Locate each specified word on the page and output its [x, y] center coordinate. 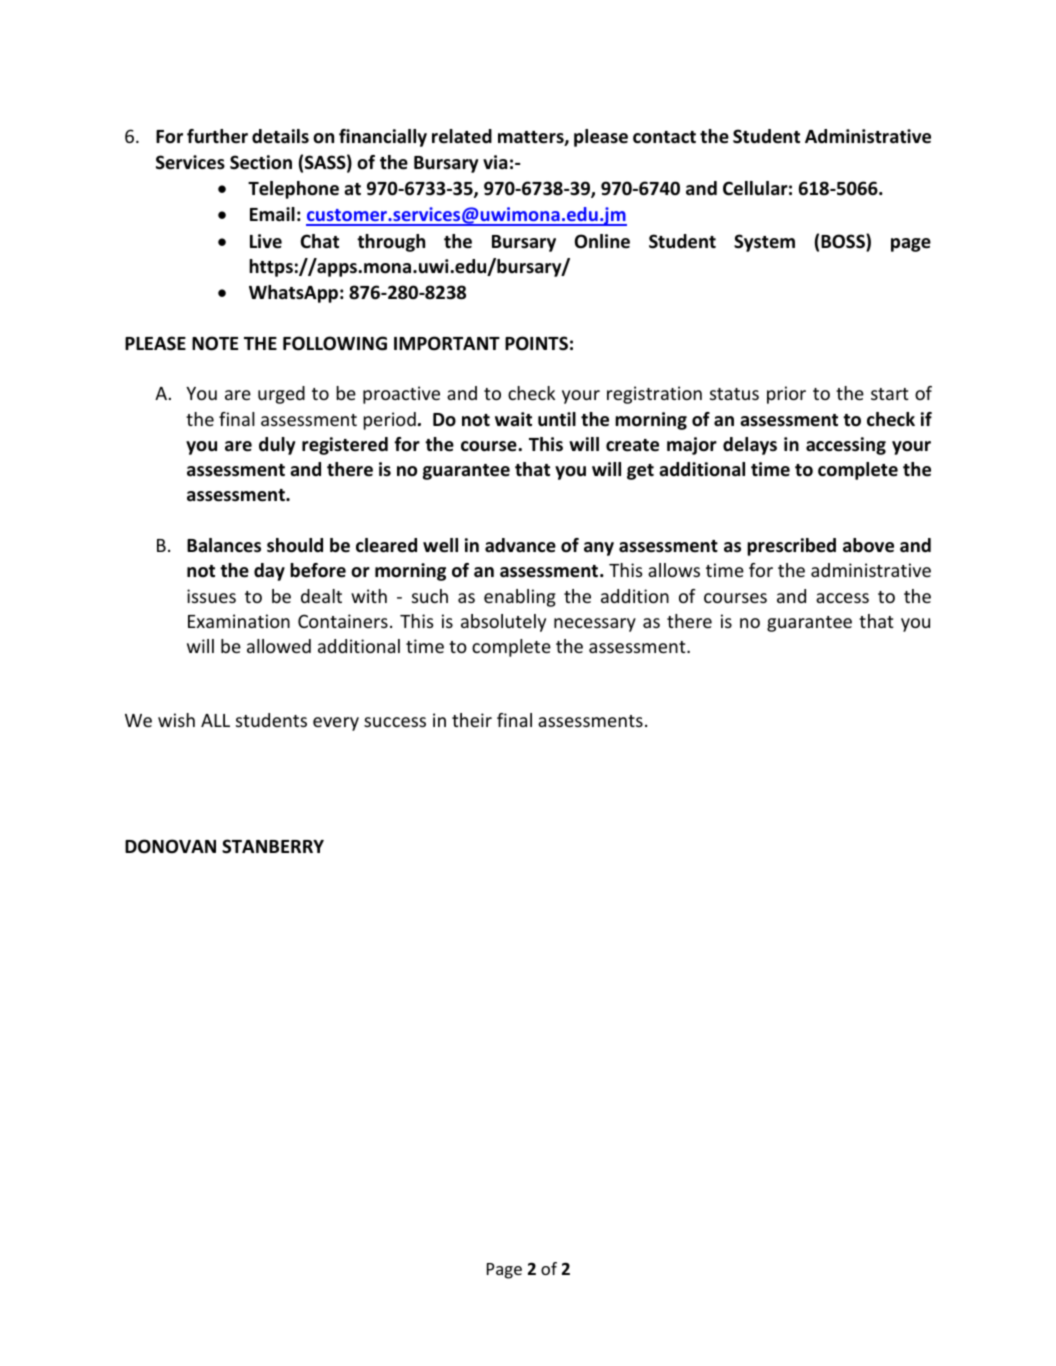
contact [664, 137]
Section [261, 162]
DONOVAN [170, 846]
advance [520, 545]
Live [266, 241]
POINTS [536, 343]
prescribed [791, 547]
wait [513, 419]
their [472, 720]
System [764, 243]
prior [786, 395]
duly [277, 446]
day [269, 572]
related [462, 136]
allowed [279, 646]
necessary [595, 625]
